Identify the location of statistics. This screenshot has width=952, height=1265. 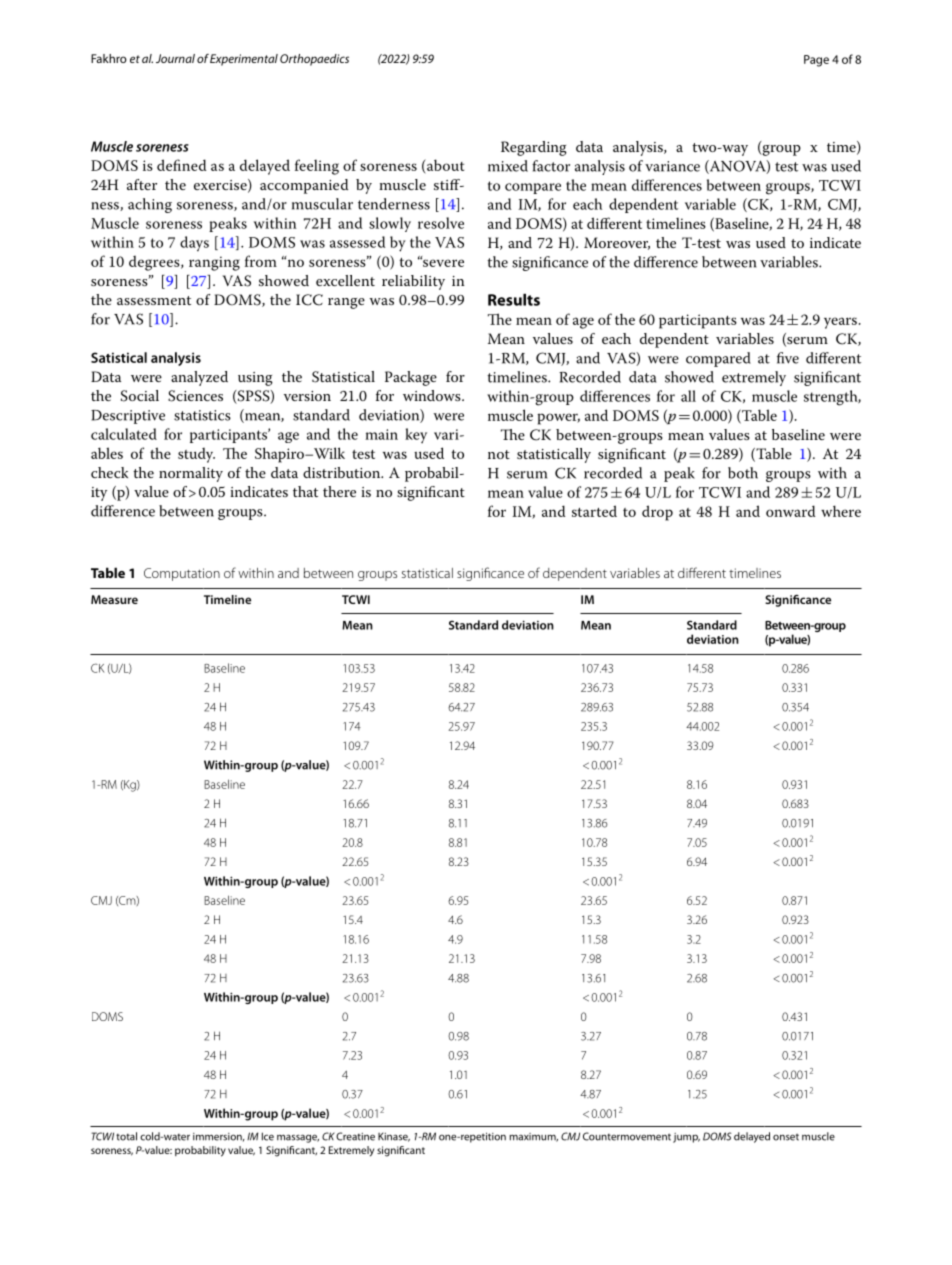
(202, 415).
